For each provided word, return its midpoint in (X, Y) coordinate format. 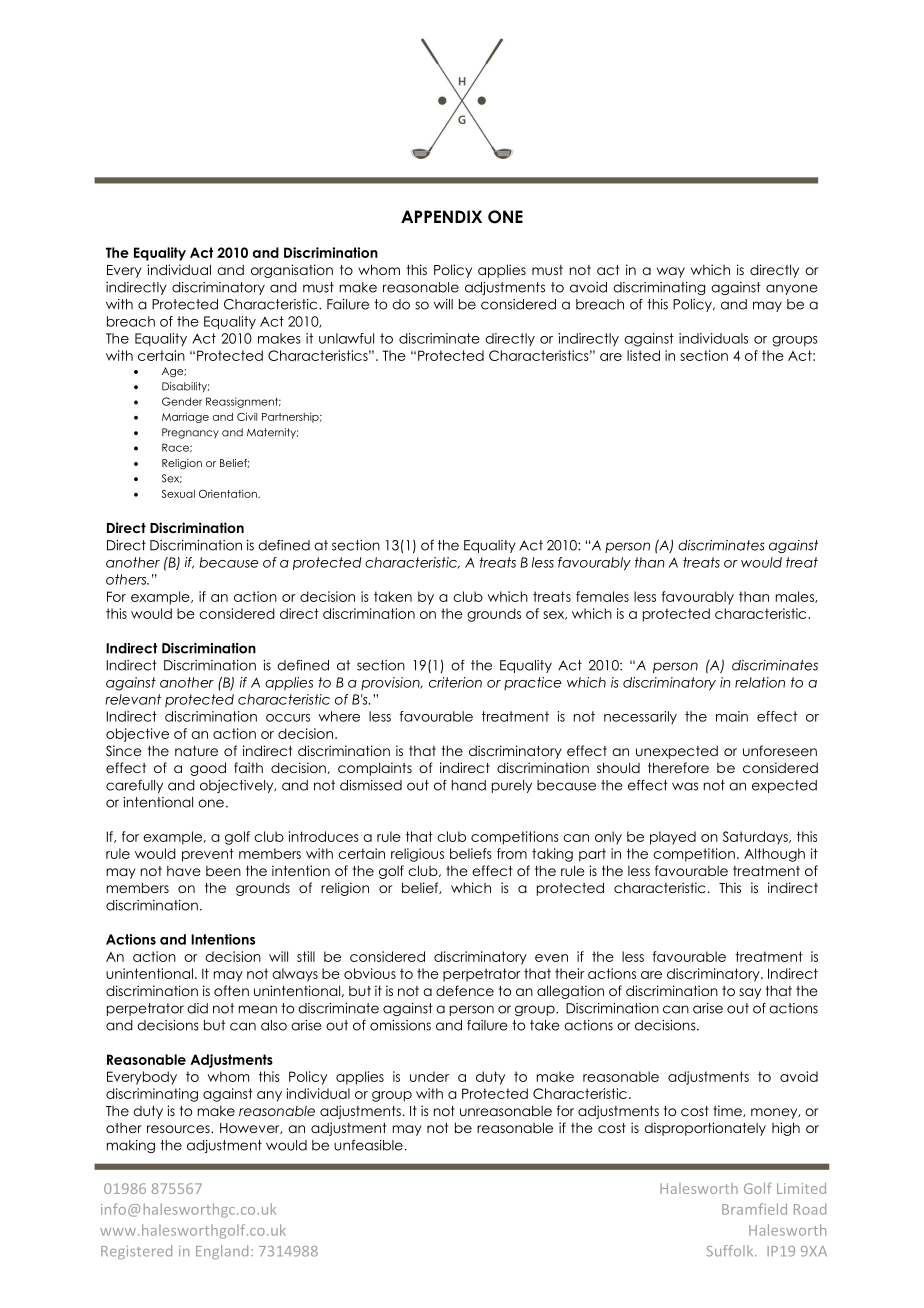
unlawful (346, 338)
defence (465, 990)
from (512, 853)
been (223, 871)
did (197, 1008)
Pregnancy (190, 433)
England (222, 1252)
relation (760, 682)
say (750, 993)
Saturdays (756, 838)
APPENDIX (441, 216)
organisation (292, 271)
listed (643, 355)
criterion (455, 682)
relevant (133, 699)
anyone (791, 289)
